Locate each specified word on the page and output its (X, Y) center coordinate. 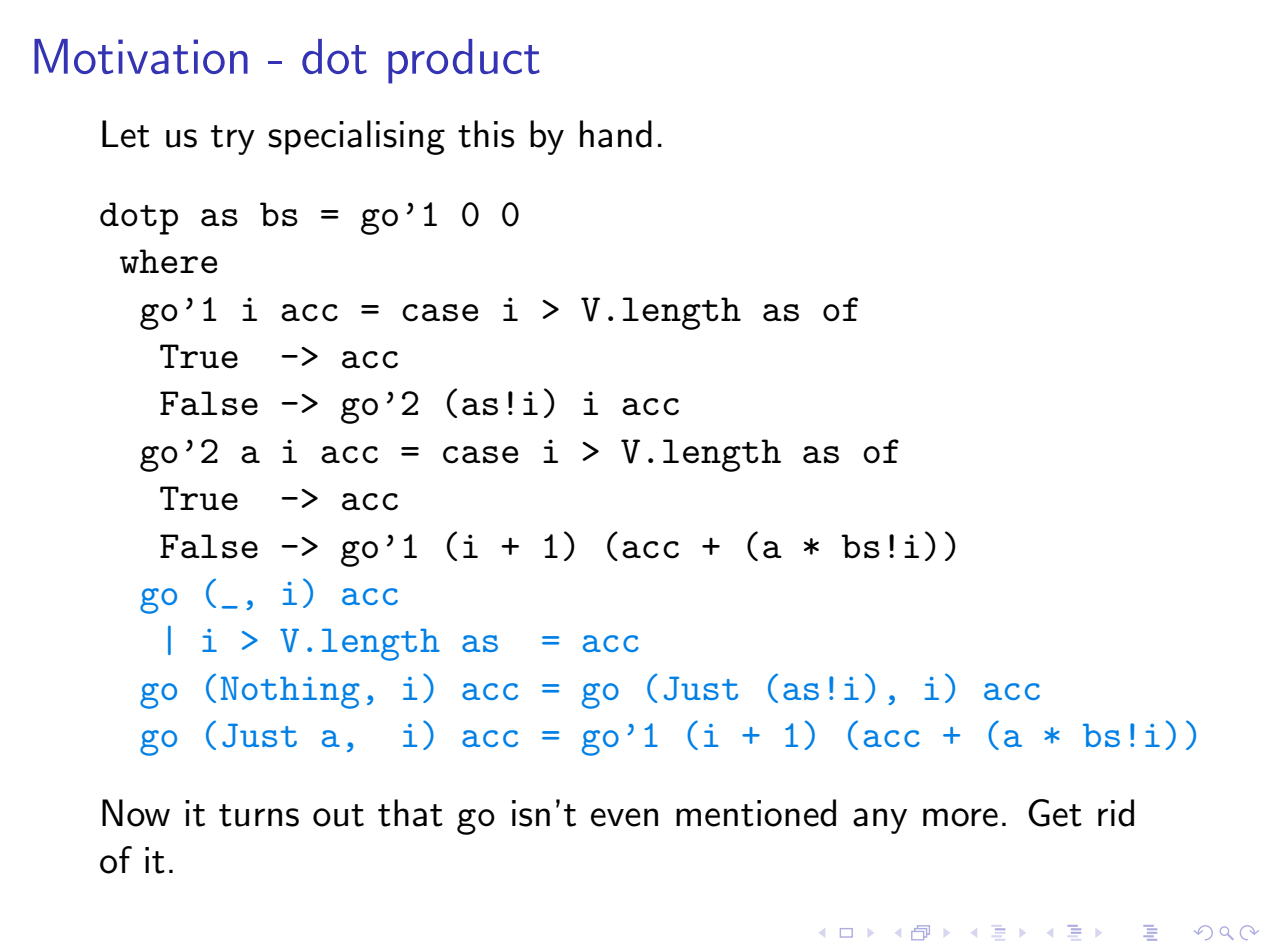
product (464, 61)
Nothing (290, 692)
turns (259, 815)
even (624, 817)
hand (616, 134)
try (233, 140)
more (960, 817)
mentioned (756, 813)
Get (1055, 813)
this (486, 134)
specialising (356, 137)
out (338, 815)
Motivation (141, 56)
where (168, 261)
